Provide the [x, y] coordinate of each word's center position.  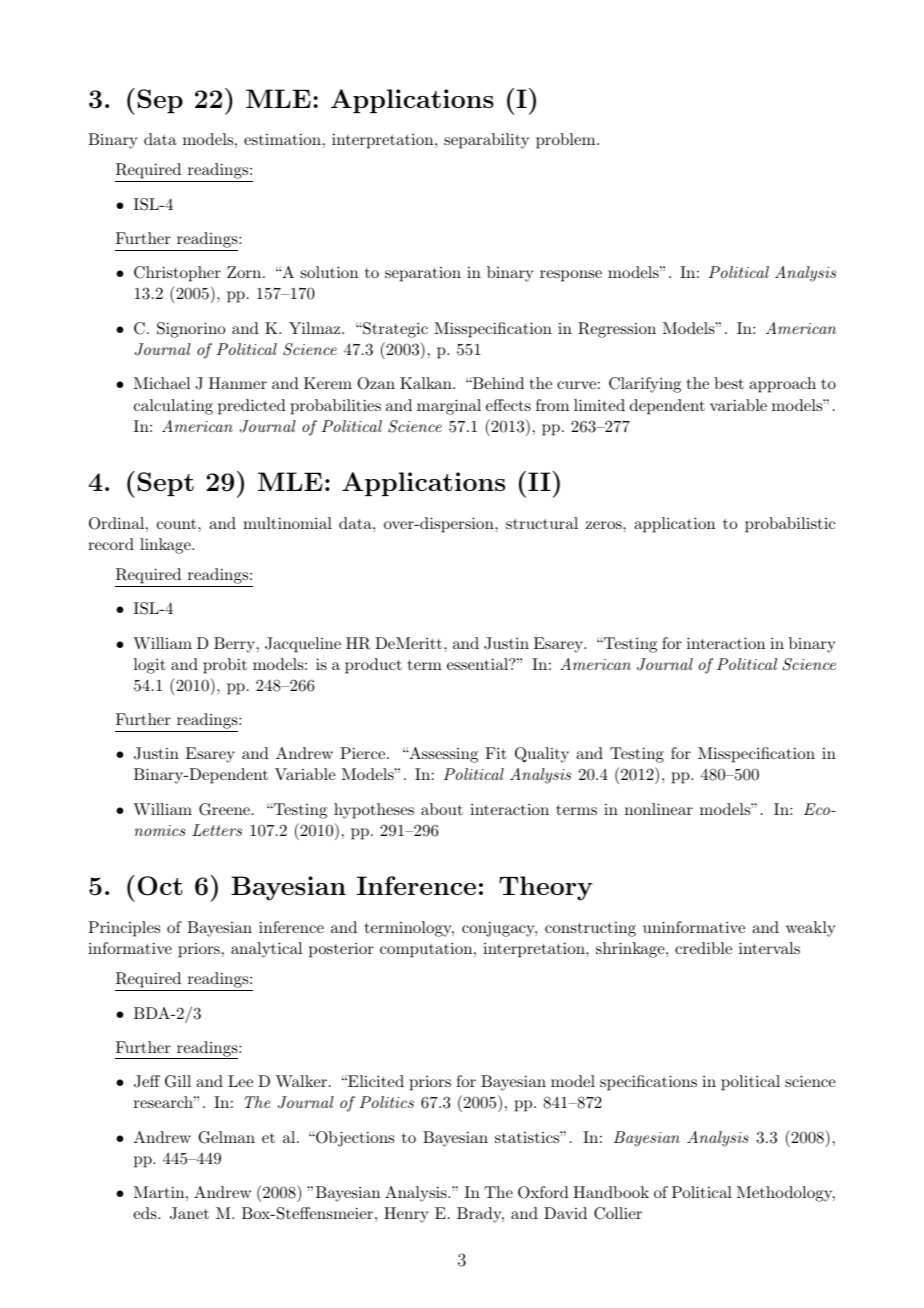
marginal [449, 407]
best [729, 383]
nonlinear [659, 809]
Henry [406, 1215]
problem [565, 141]
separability [486, 141]
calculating [173, 407]
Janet [189, 1213]
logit [150, 666]
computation [426, 950]
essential [478, 664]
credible [703, 948]
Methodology [785, 1194]
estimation [282, 139]
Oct [160, 886]
